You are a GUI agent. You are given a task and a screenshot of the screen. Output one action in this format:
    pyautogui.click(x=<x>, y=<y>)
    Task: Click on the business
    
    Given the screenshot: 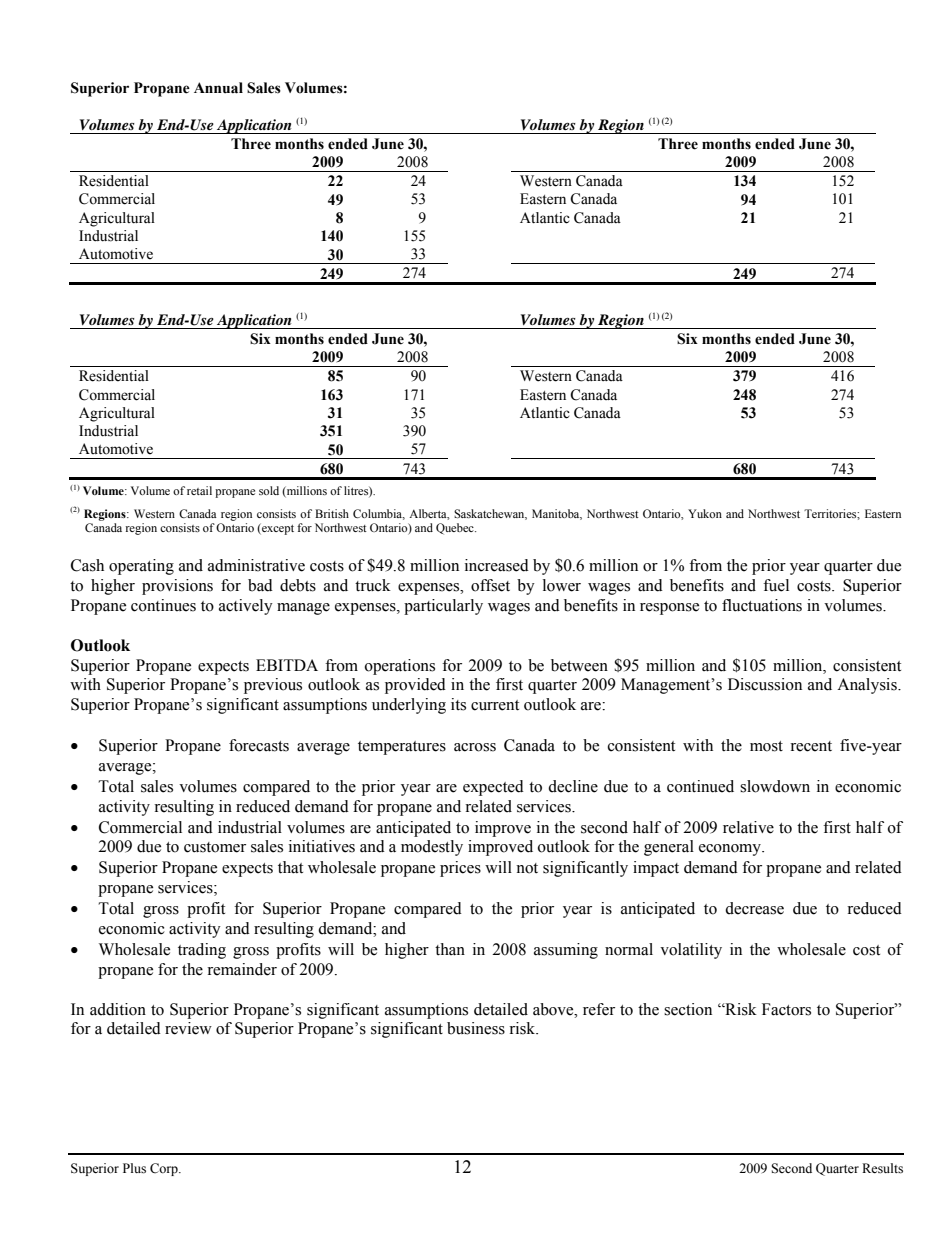 What is the action you would take?
    pyautogui.click(x=476, y=1028)
